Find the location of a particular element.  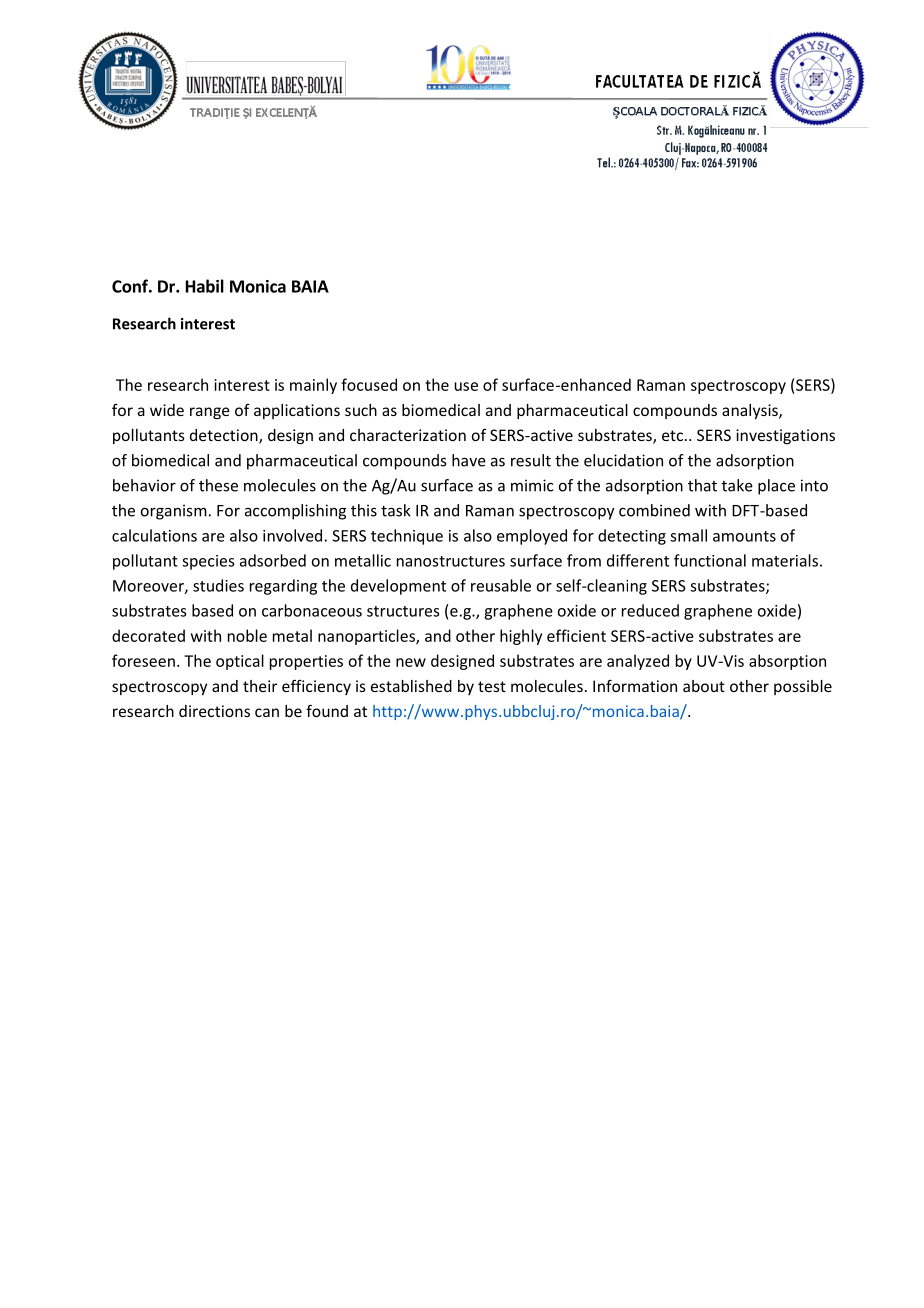

studies is located at coordinates (218, 585).
